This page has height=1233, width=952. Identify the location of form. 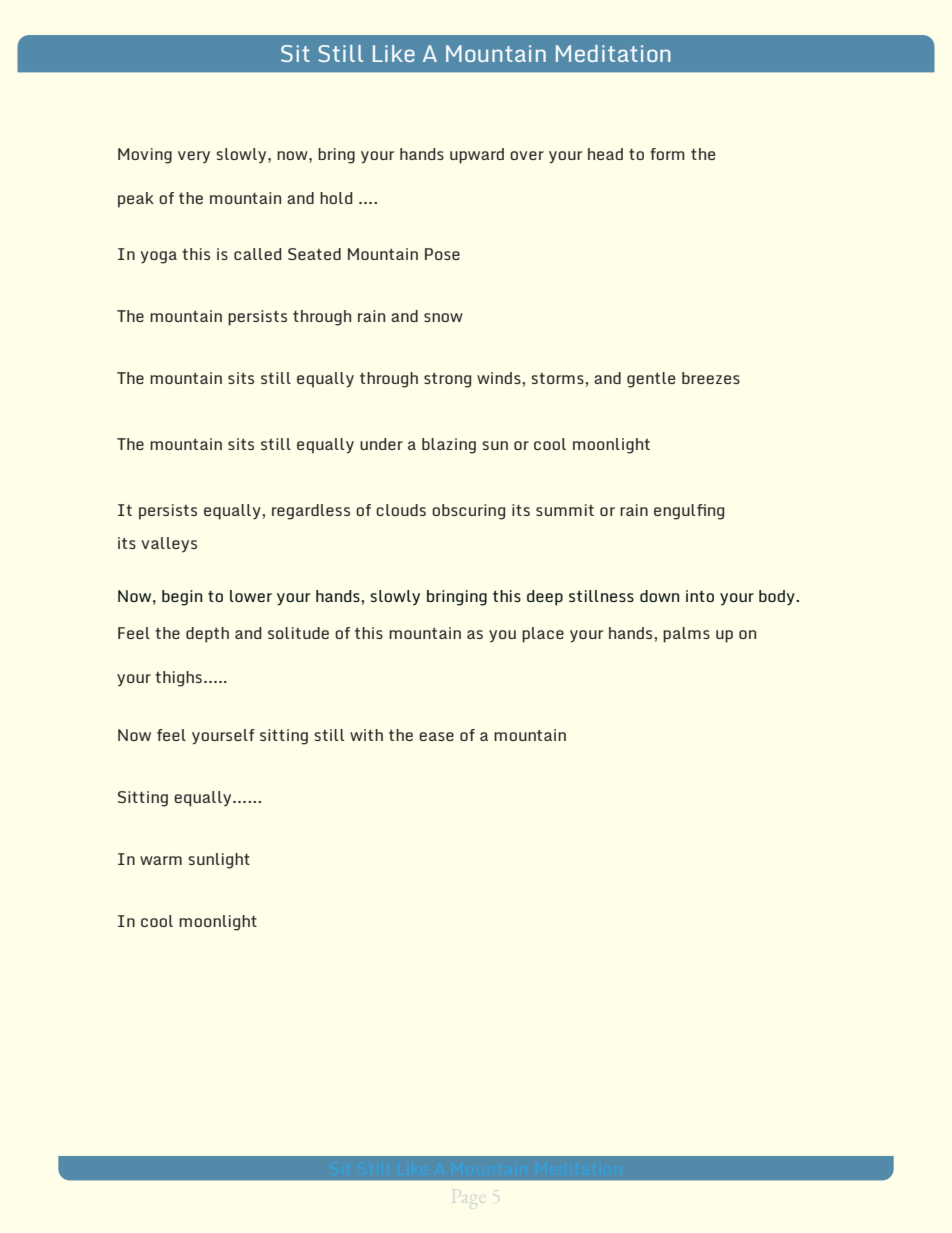
(667, 154).
